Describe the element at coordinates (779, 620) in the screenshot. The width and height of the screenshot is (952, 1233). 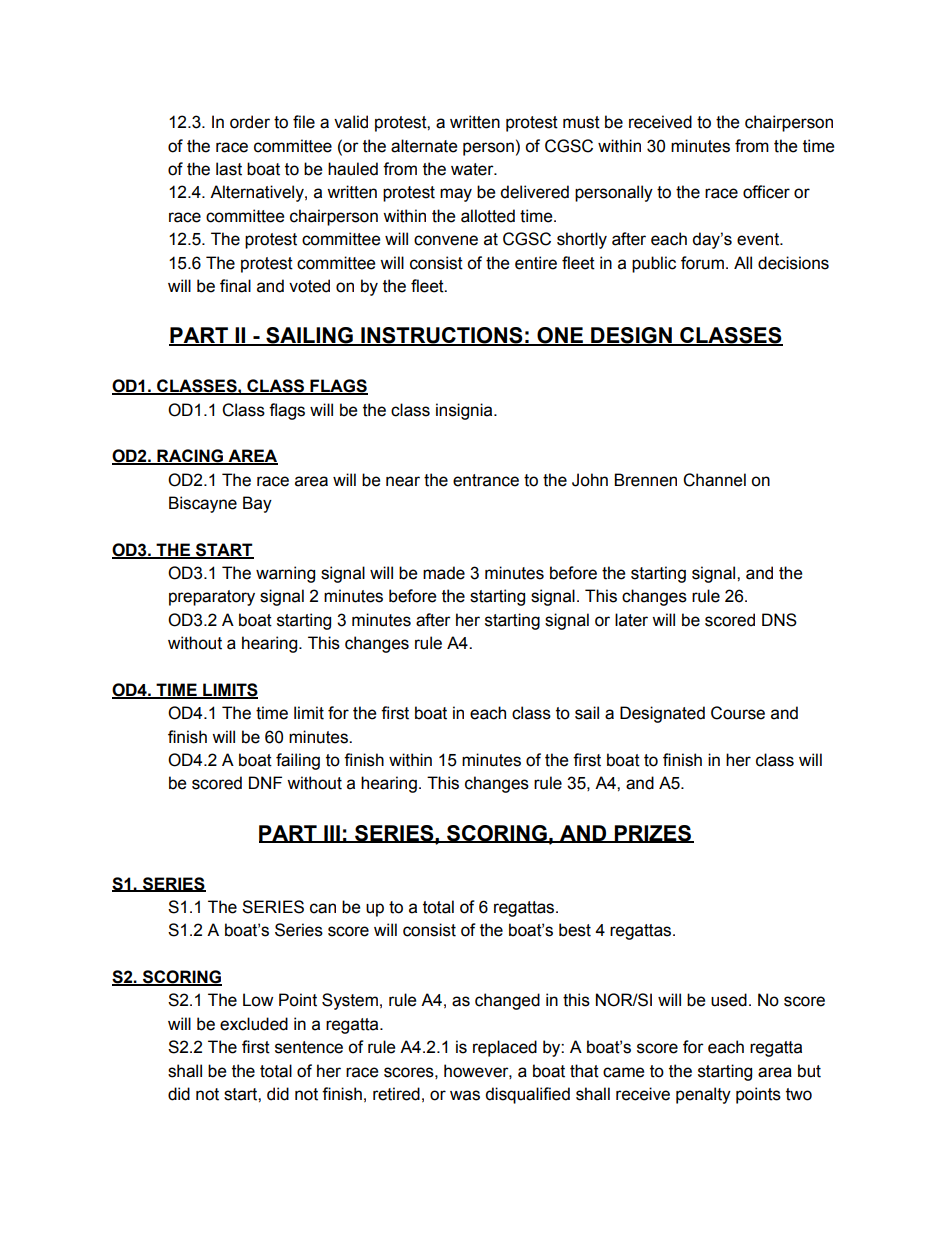
I see `DNS` at that location.
